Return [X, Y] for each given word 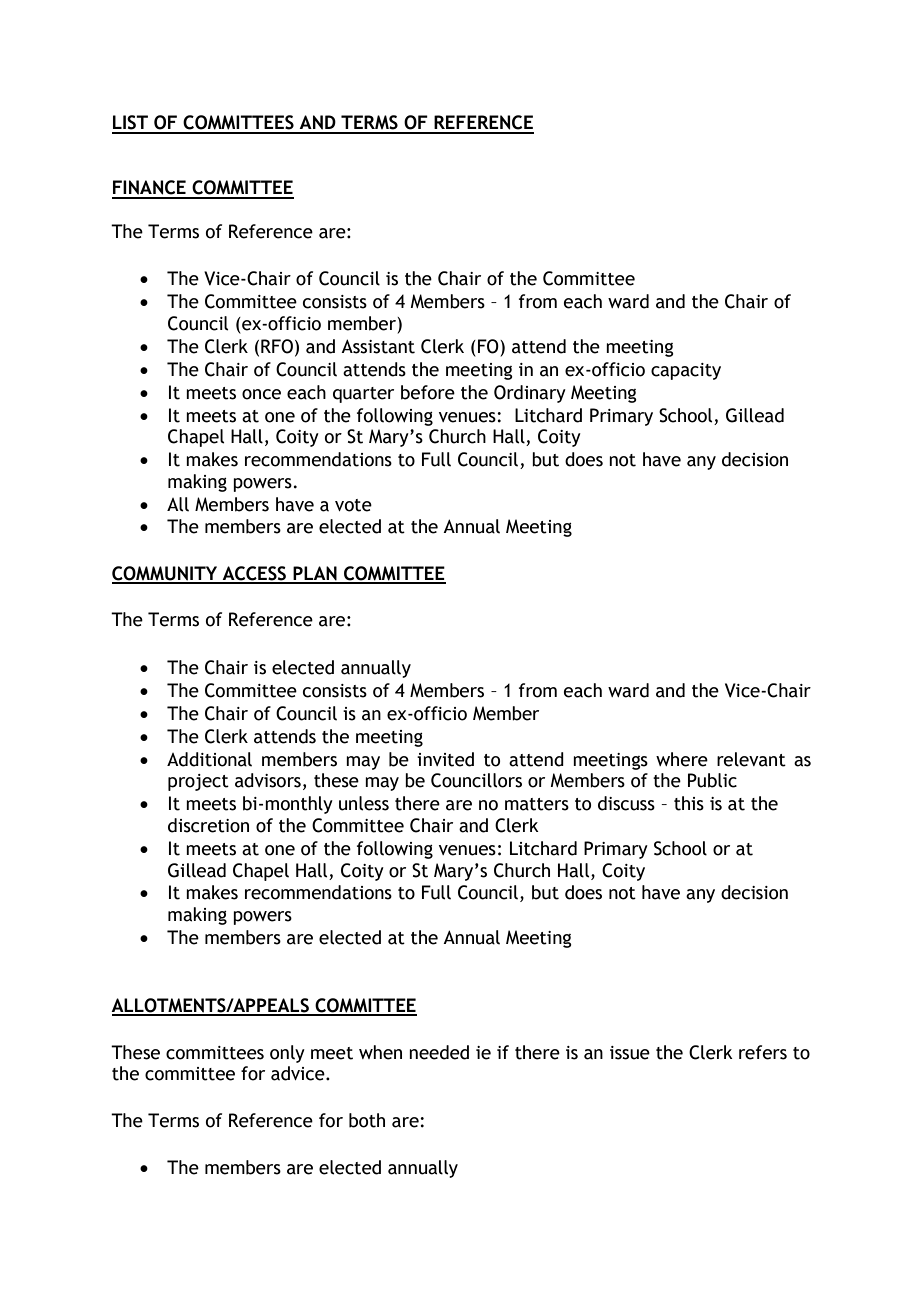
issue [630, 1053]
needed [439, 1052]
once [261, 394]
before [428, 392]
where [682, 759]
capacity [686, 371]
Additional [209, 759]
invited [445, 759]
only [287, 1054]
